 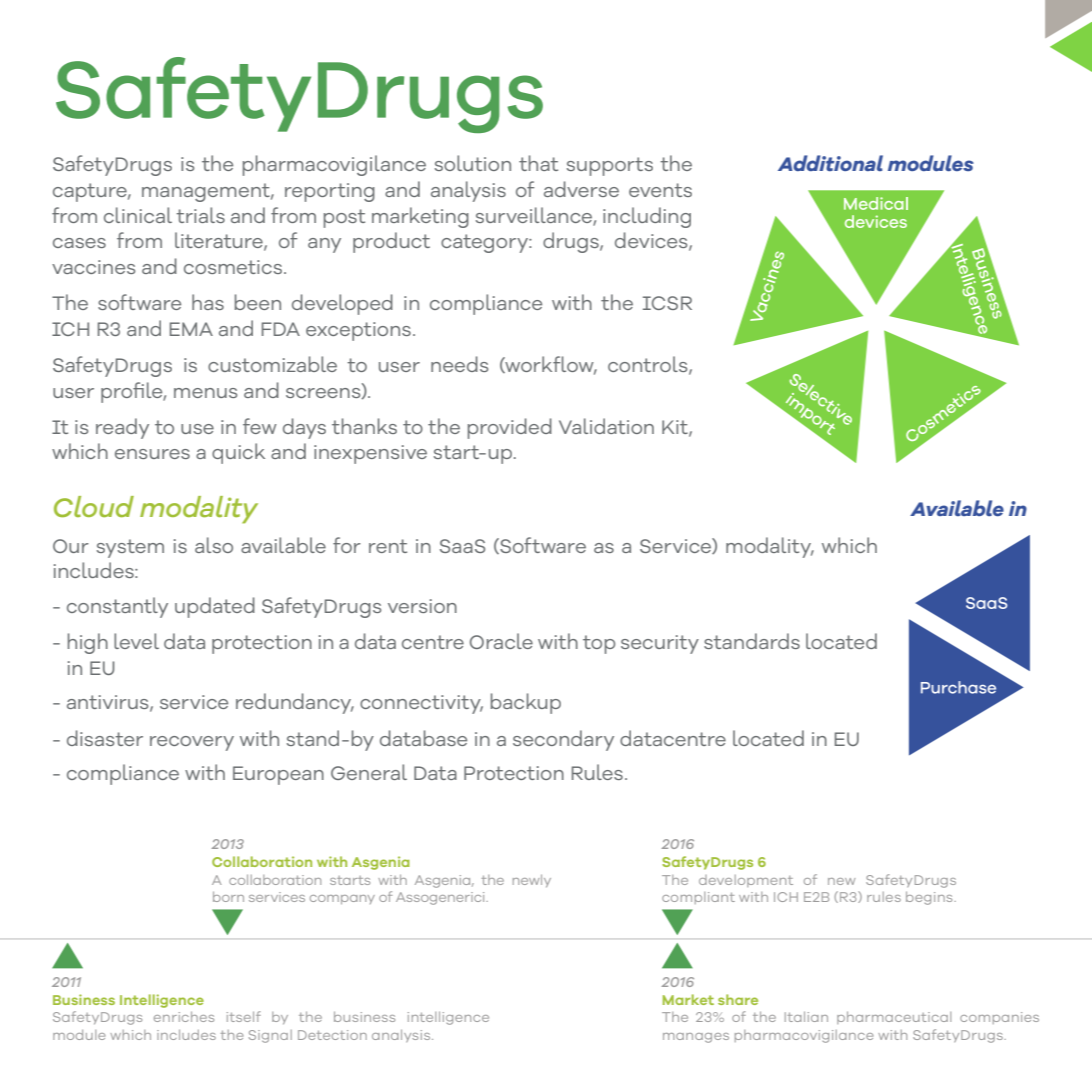 What do you see at coordinates (501, 641) in the document?
I see `Oracle` at bounding box center [501, 641].
